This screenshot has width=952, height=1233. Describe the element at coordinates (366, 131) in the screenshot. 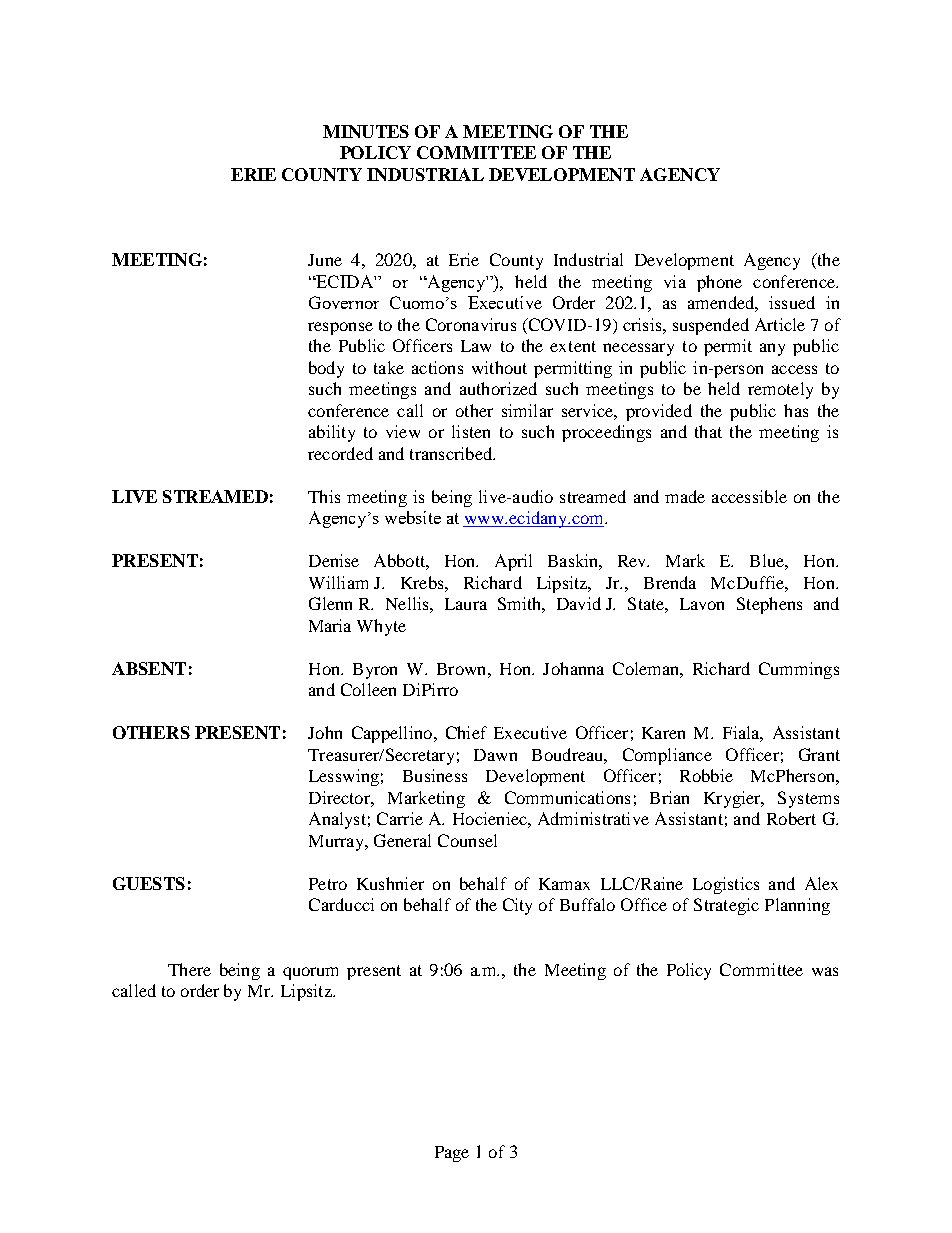

I see `MINUTES` at that location.
